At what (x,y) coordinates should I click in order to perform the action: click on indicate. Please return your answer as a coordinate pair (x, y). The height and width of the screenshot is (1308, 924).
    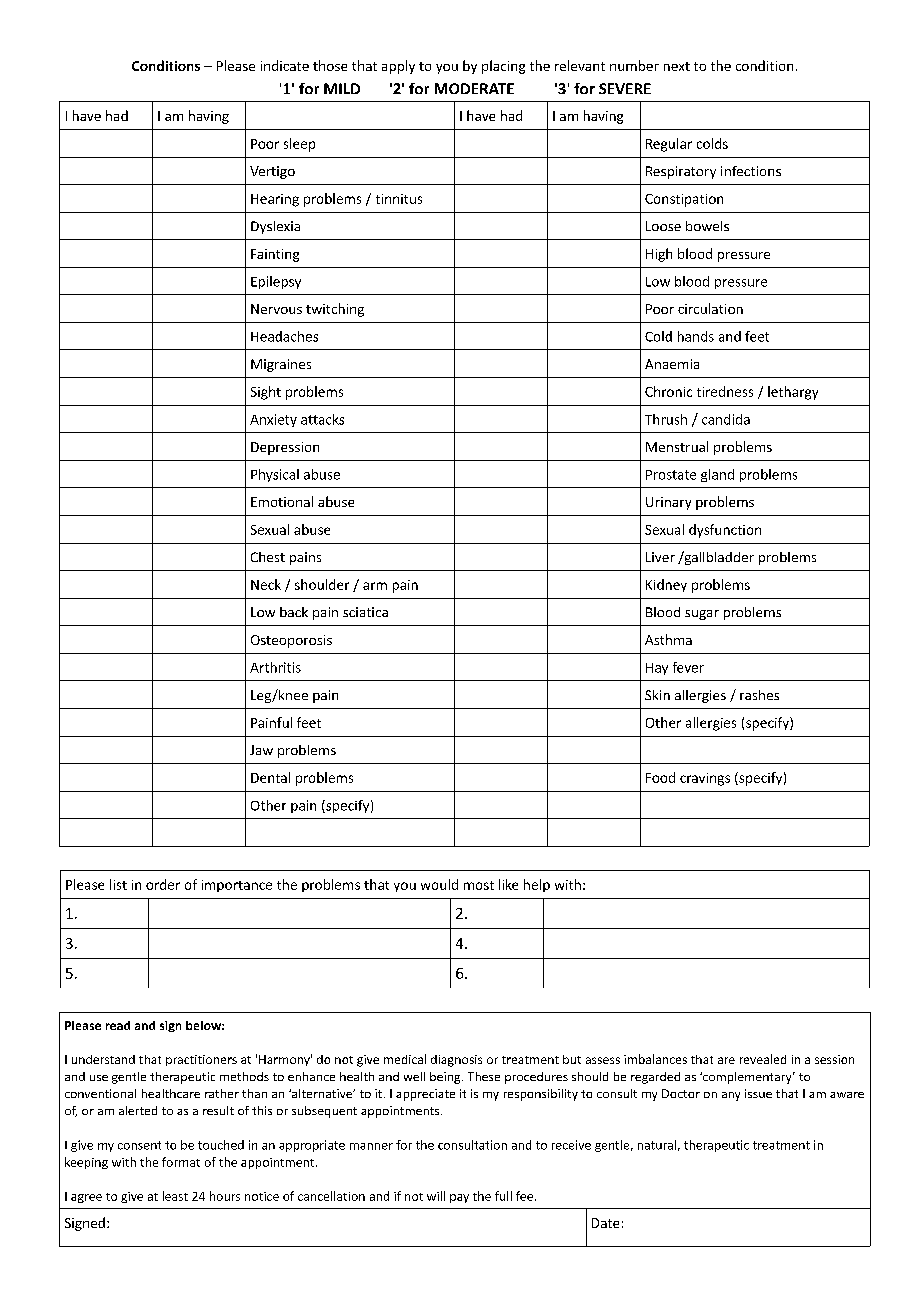
    Looking at the image, I should click on (285, 65).
